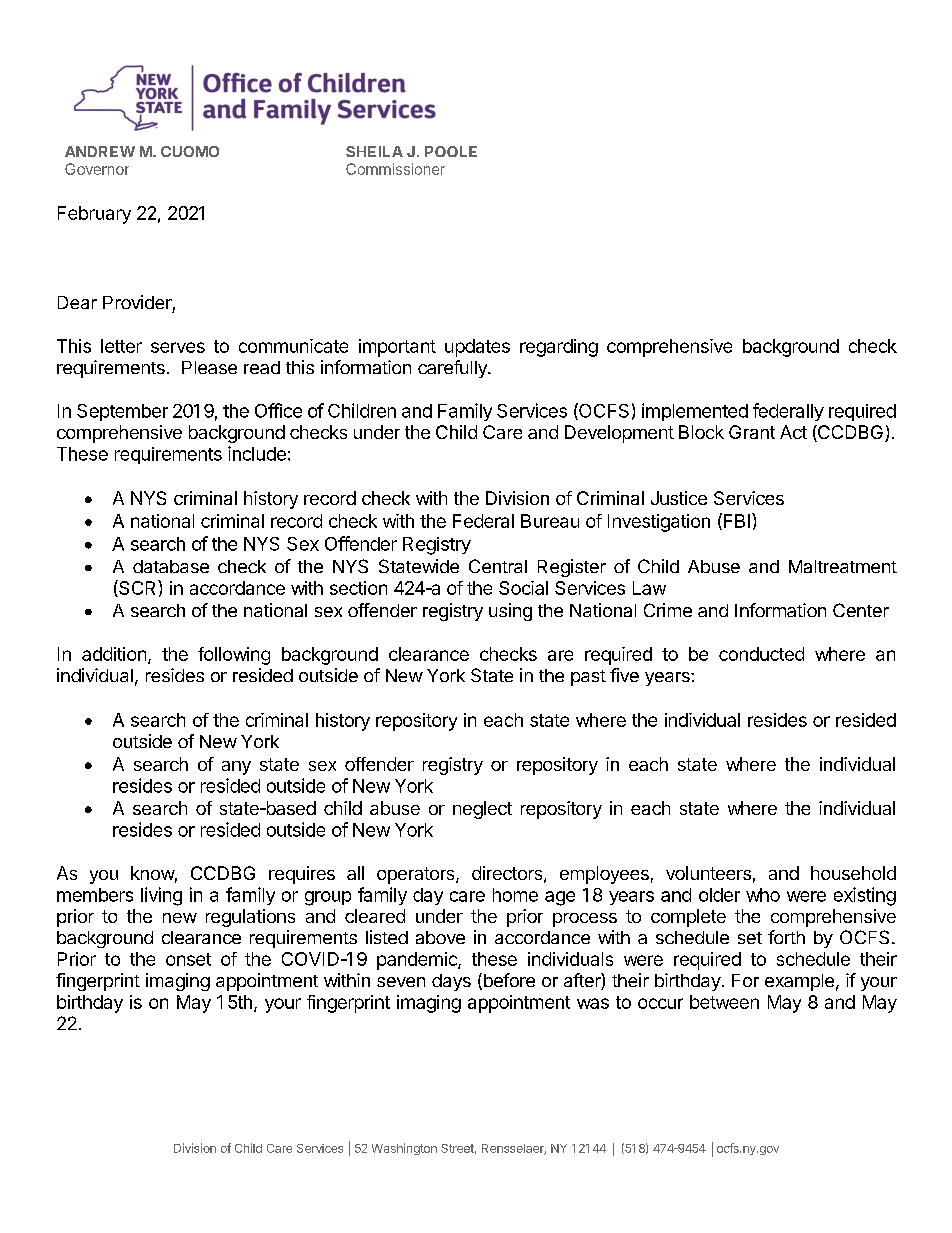 Image resolution: width=952 pixels, height=1233 pixels. Describe the element at coordinates (451, 982) in the page. I see `days` at that location.
